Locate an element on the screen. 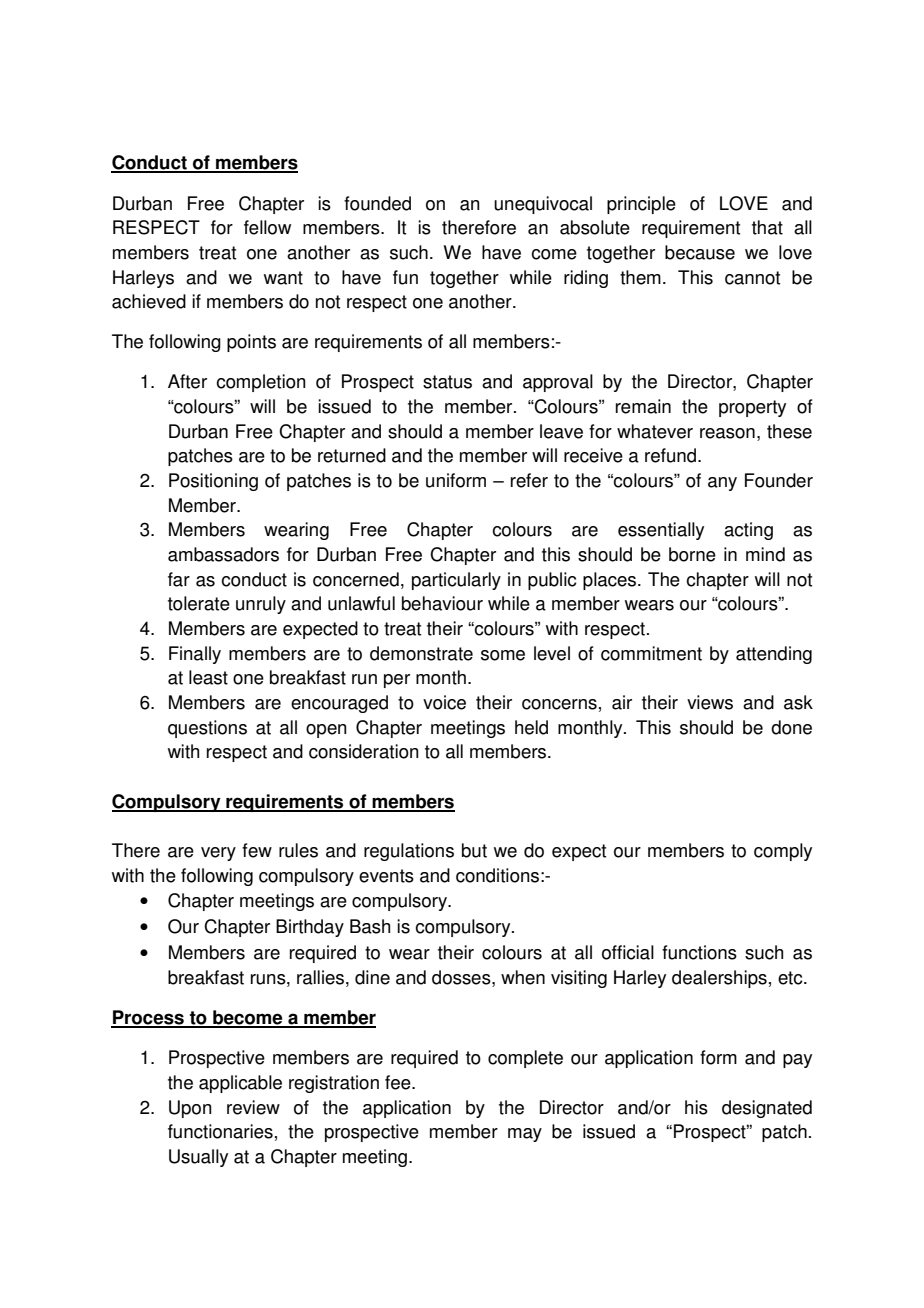  but is located at coordinates (474, 850).
